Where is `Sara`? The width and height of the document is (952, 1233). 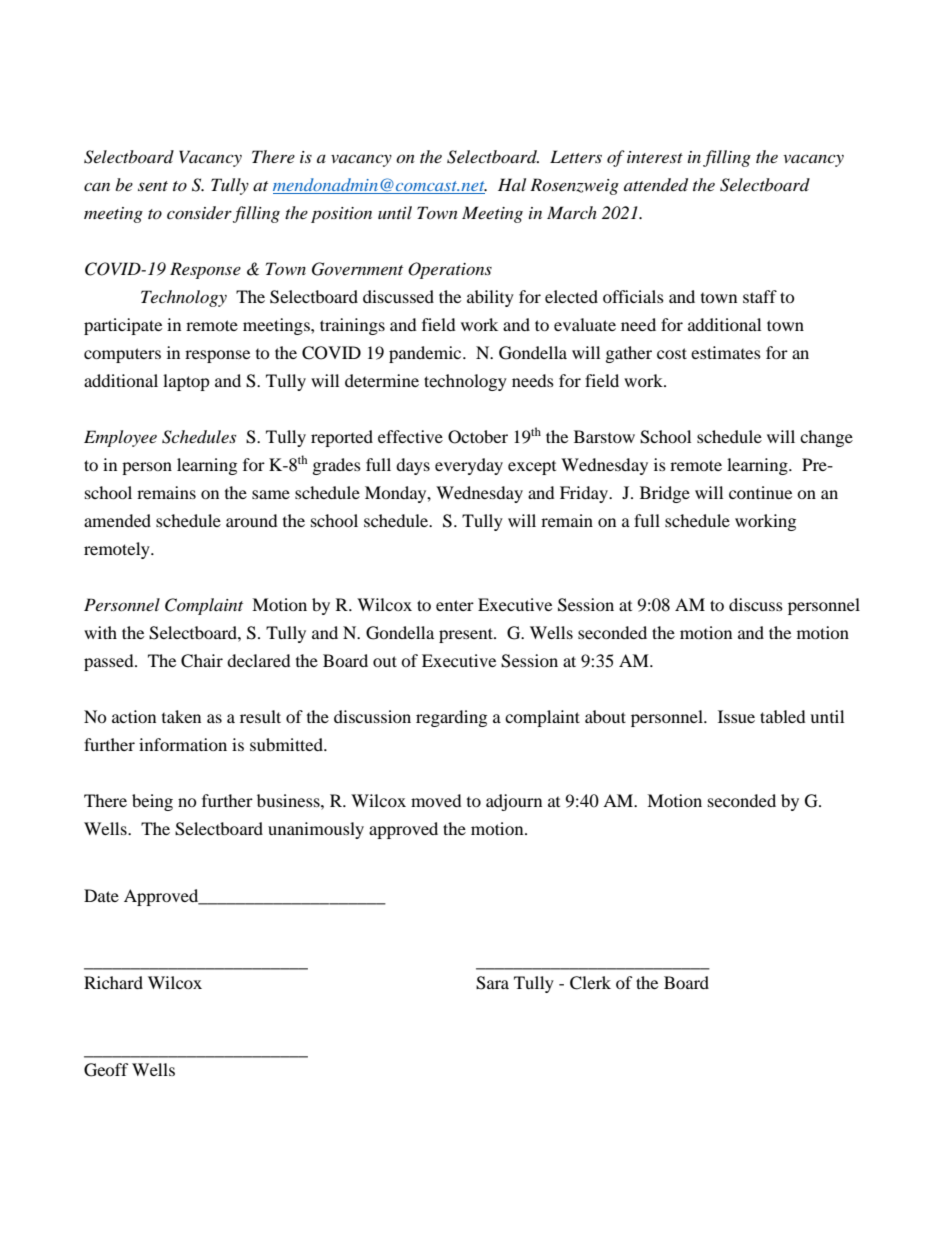 Sara is located at coordinates (492, 983).
